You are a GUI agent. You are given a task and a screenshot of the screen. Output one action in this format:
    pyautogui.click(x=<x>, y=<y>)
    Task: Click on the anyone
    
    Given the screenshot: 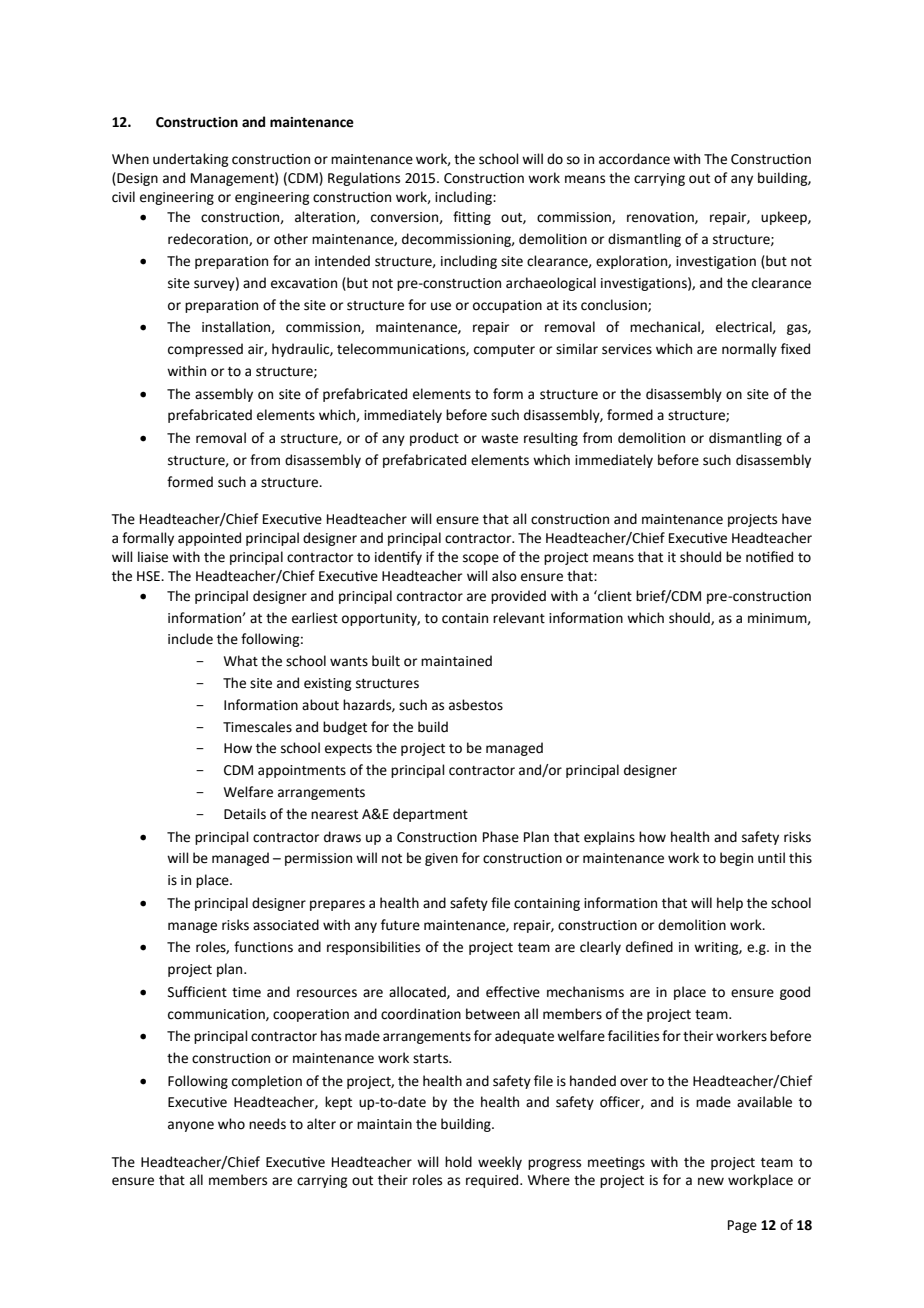 What is the action you would take?
    pyautogui.click(x=191, y=1126)
